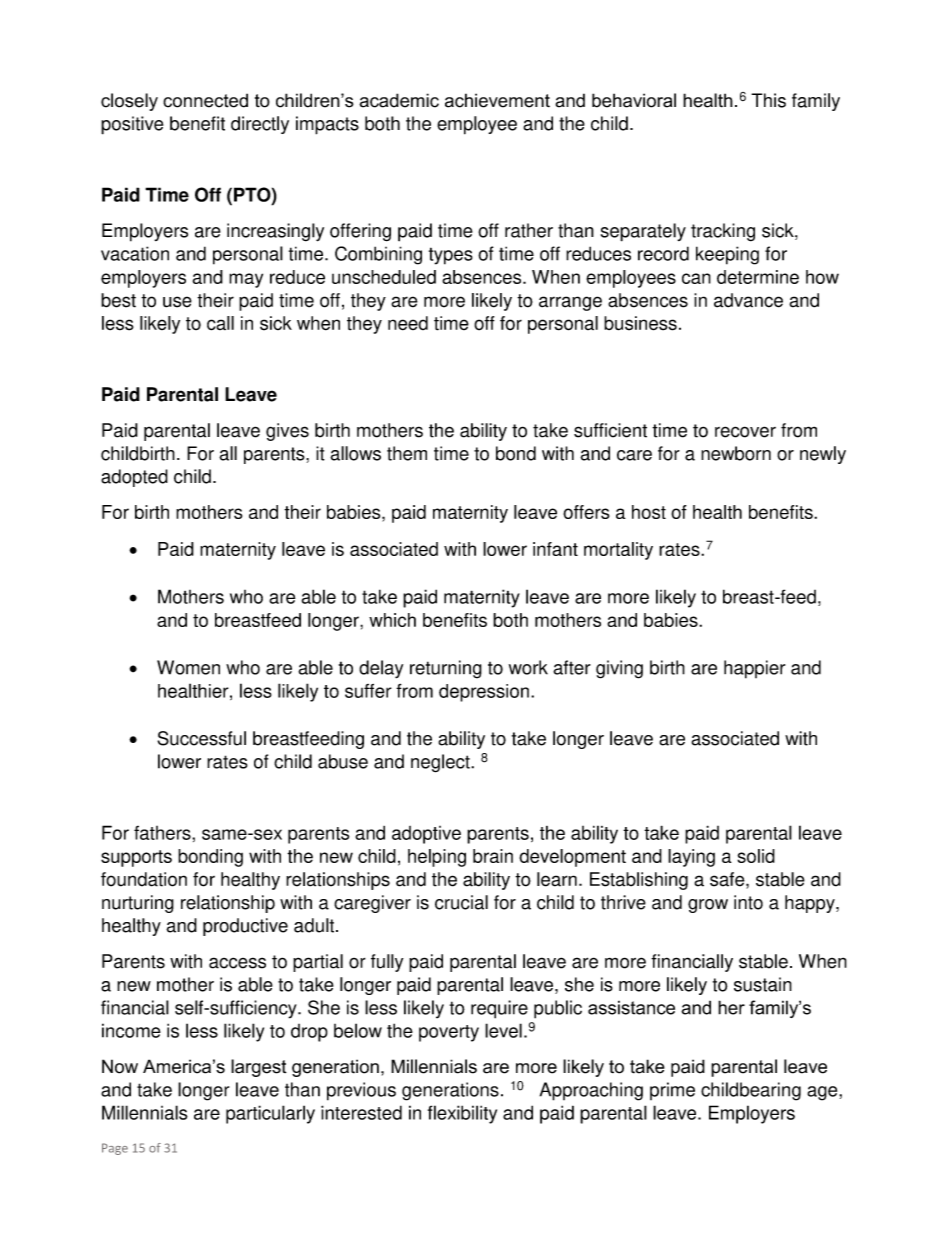 The height and width of the image is (1233, 952). Describe the element at coordinates (672, 1091) in the image. I see `prime` at that location.
